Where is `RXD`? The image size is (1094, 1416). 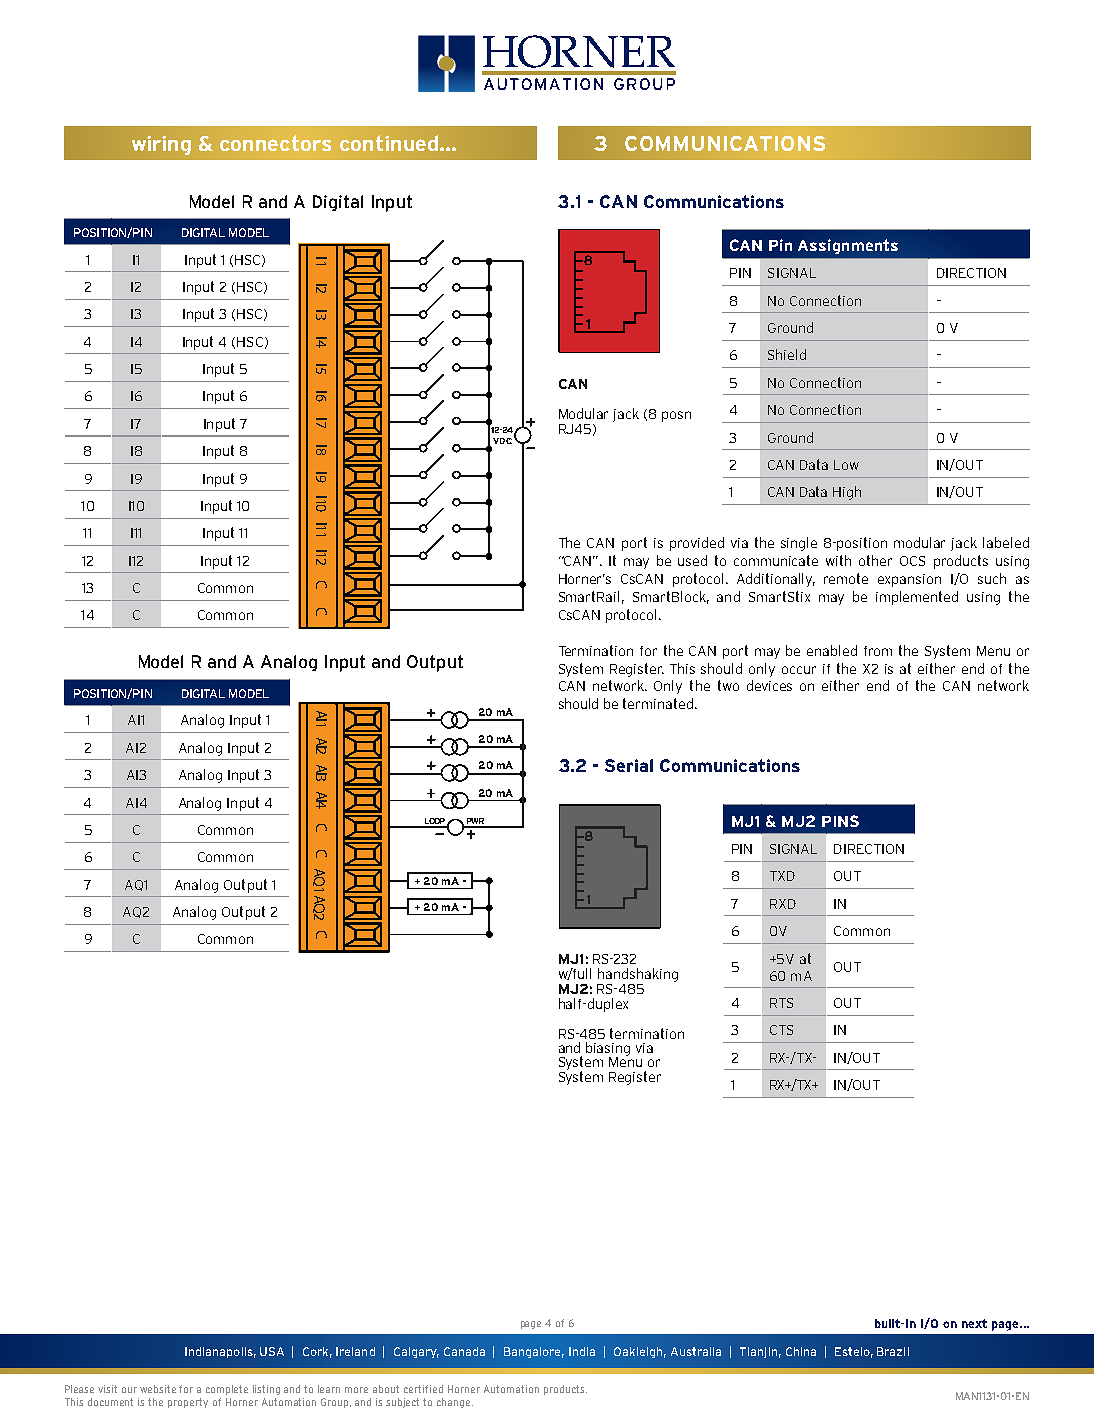
RXD is located at coordinates (783, 904).
